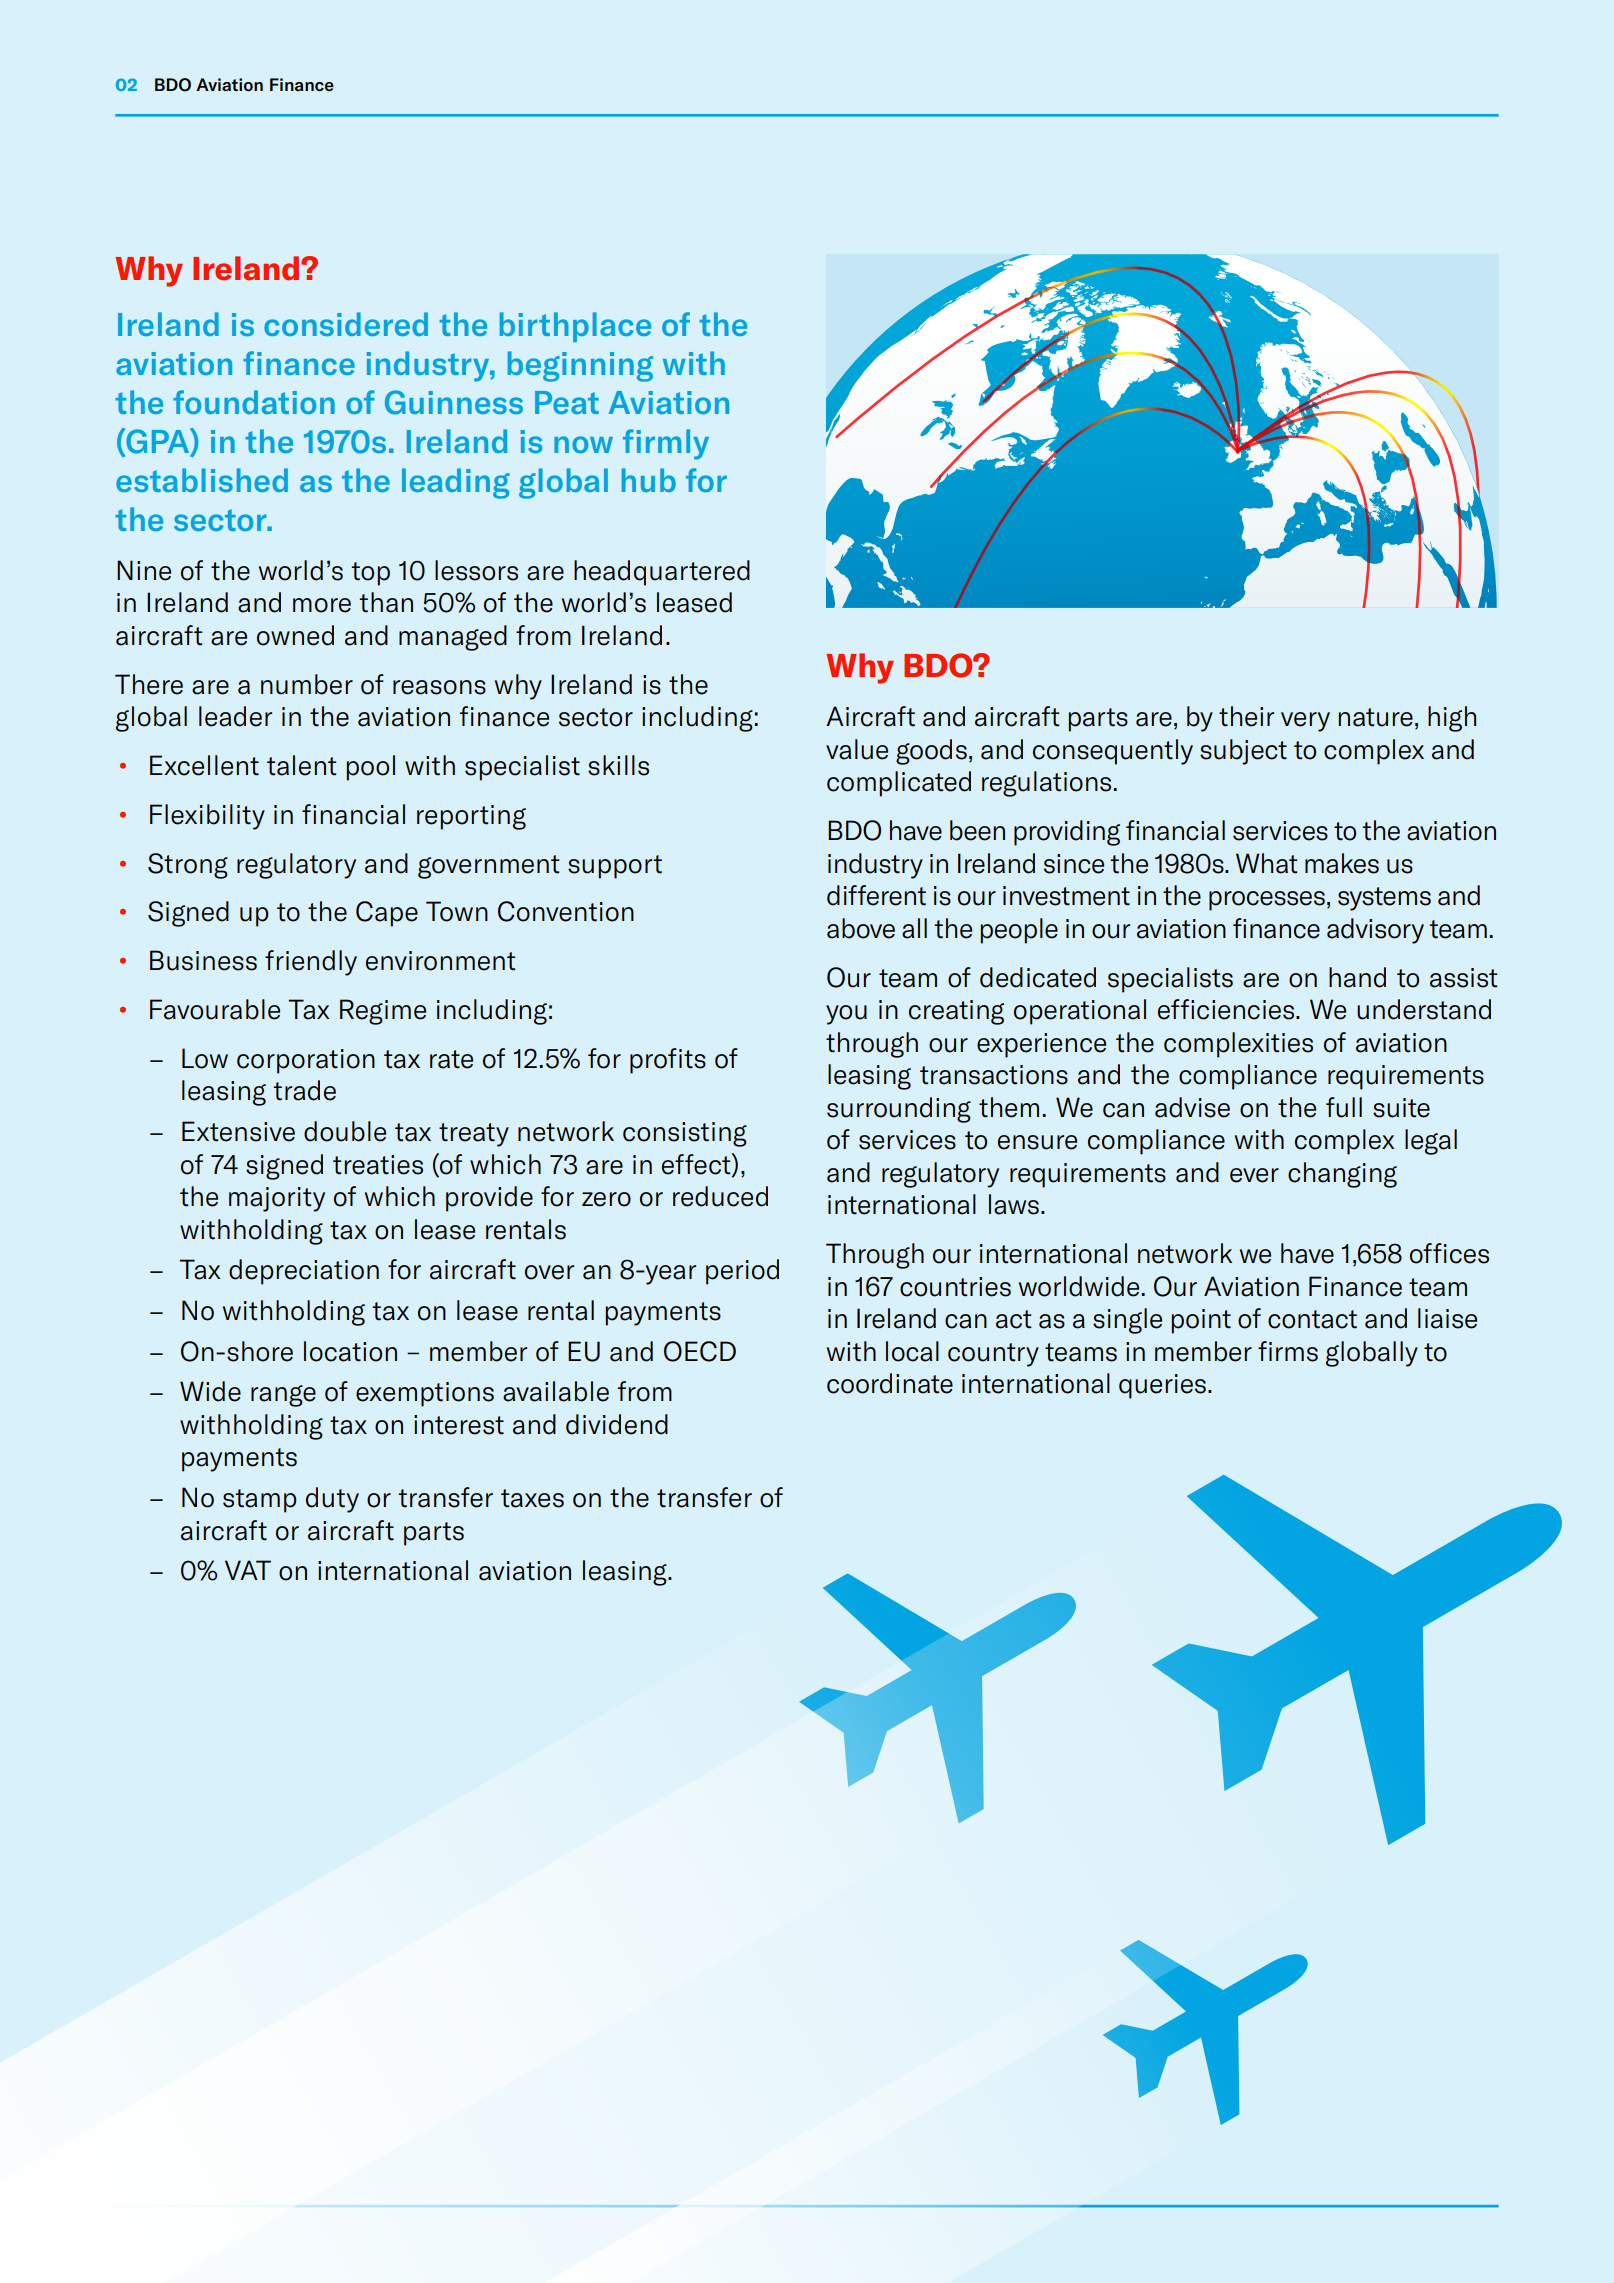 Image resolution: width=1614 pixels, height=2283 pixels. Describe the element at coordinates (742, 1272) in the screenshot. I see `period` at that location.
